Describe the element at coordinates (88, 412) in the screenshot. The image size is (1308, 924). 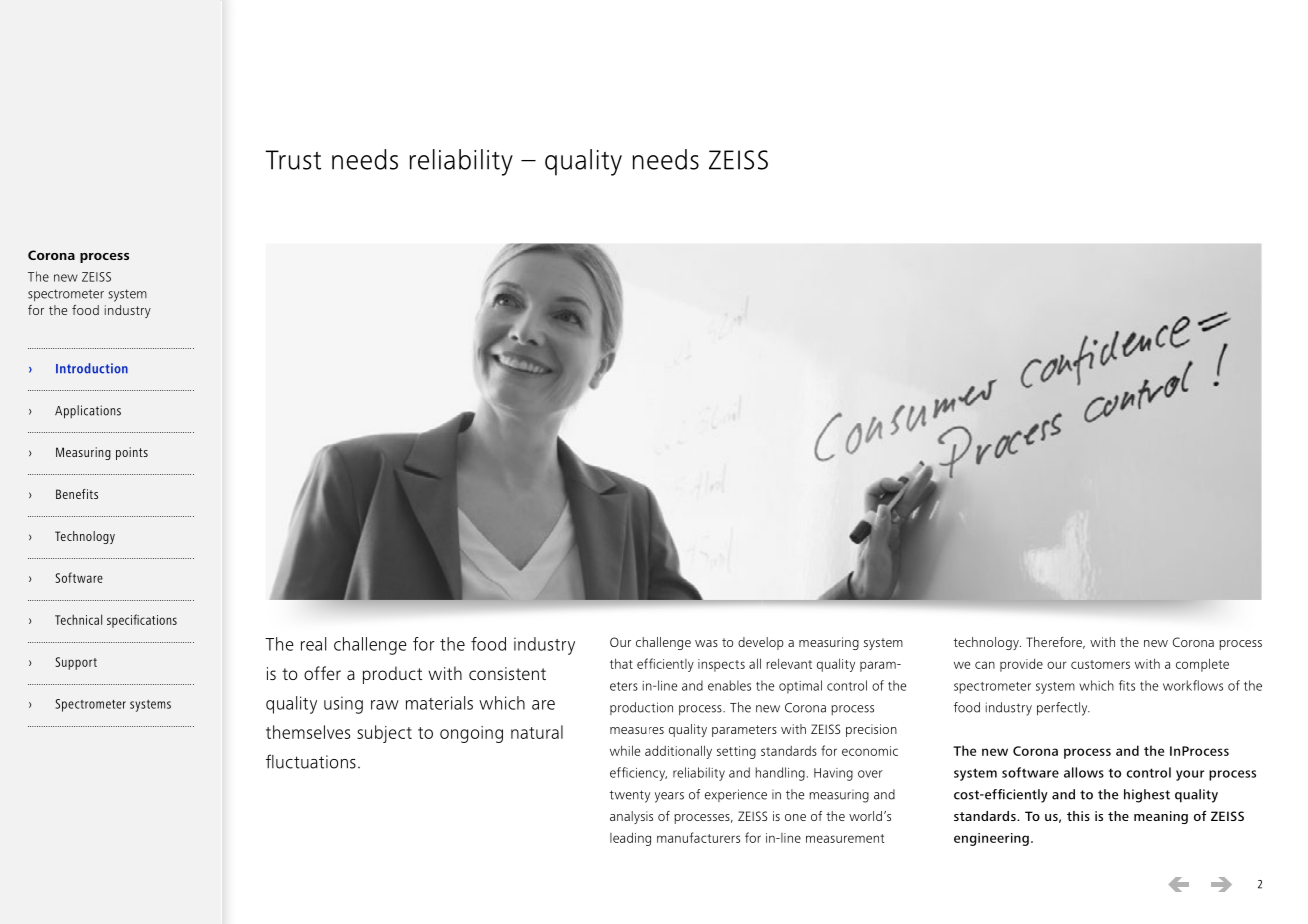
I see `Applications` at that location.
